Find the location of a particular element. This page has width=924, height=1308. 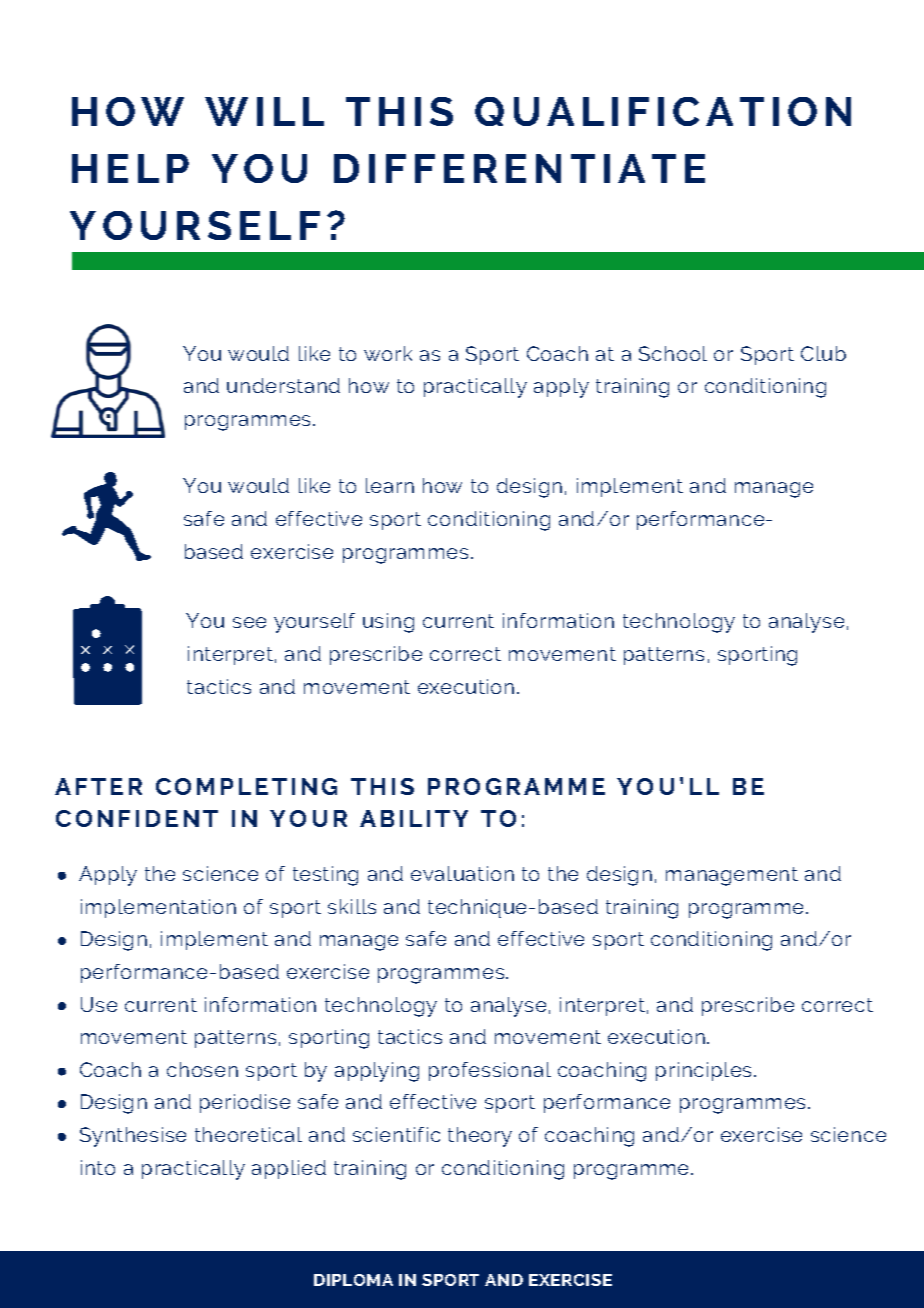

School is located at coordinates (673, 353).
